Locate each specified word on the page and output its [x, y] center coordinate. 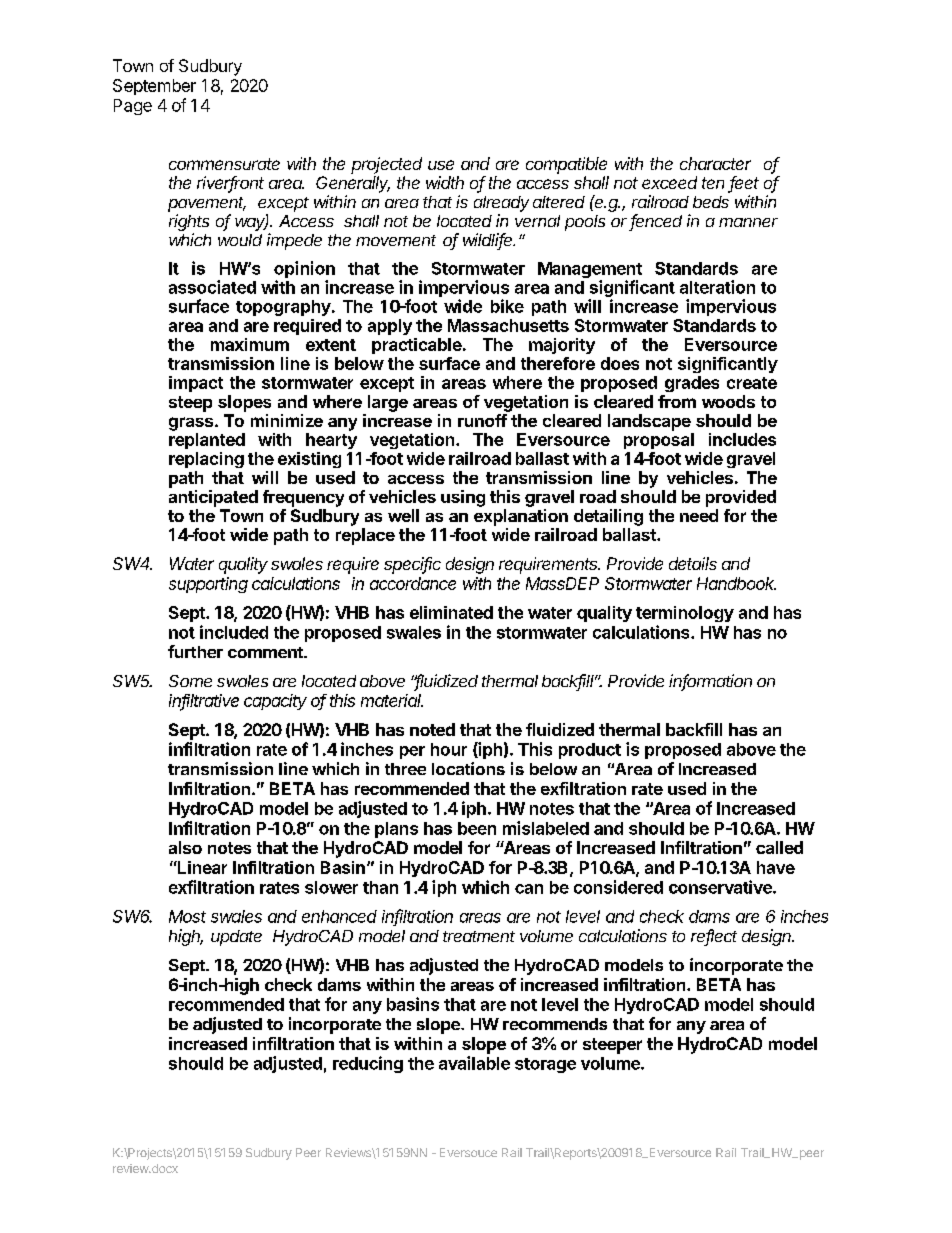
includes [742, 439]
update [236, 938]
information [710, 682]
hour [449, 749]
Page [133, 107]
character [715, 163]
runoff [482, 420]
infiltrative [204, 702]
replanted [207, 441]
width [445, 182]
